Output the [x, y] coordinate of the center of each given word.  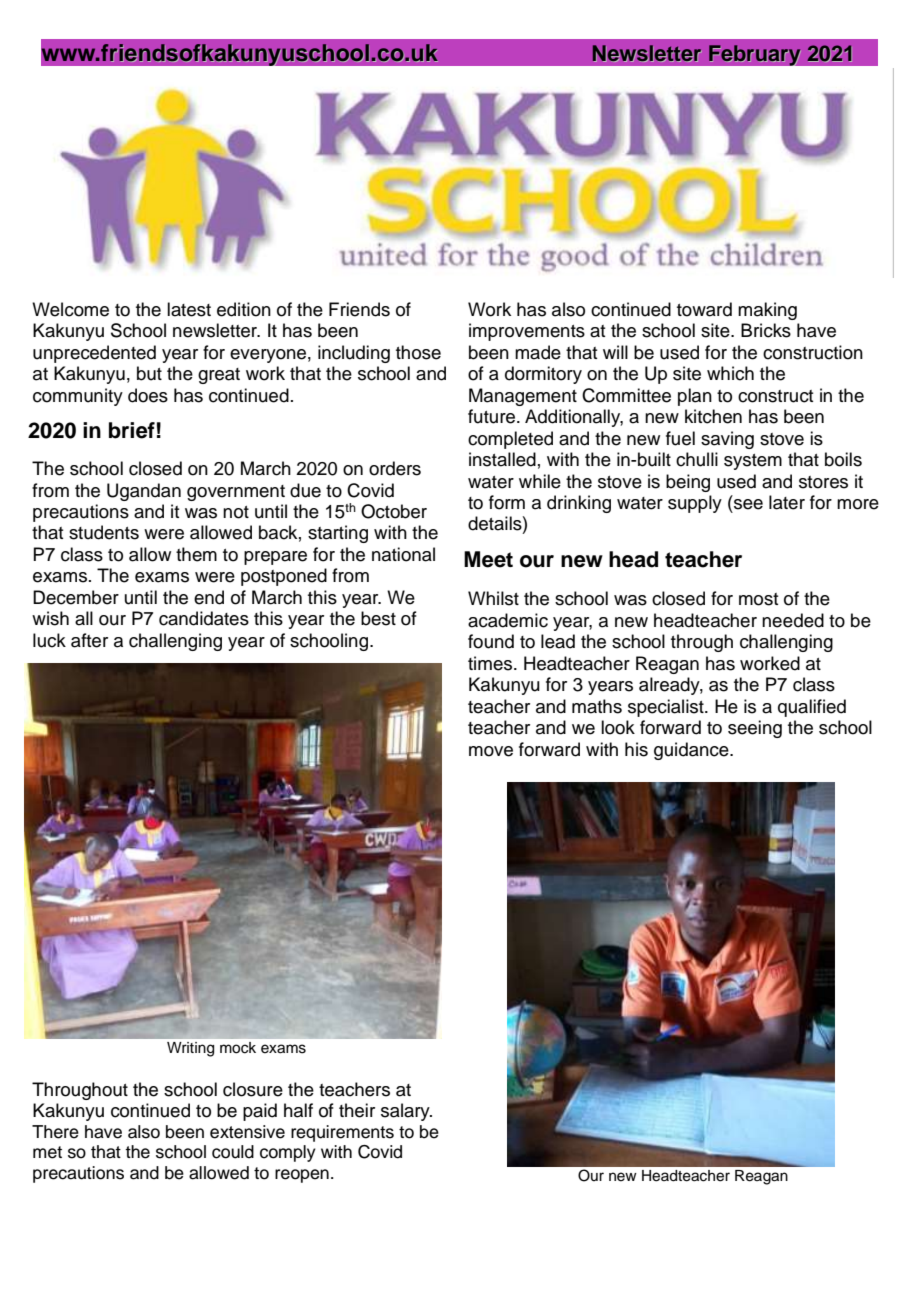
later [787, 502]
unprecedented [94, 354]
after [89, 640]
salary [406, 1112]
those [418, 352]
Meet [488, 559]
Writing [190, 1049]
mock [238, 1048]
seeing [755, 729]
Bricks [766, 330]
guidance [692, 751]
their [357, 1110]
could [233, 1152]
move [491, 751]
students [104, 532]
